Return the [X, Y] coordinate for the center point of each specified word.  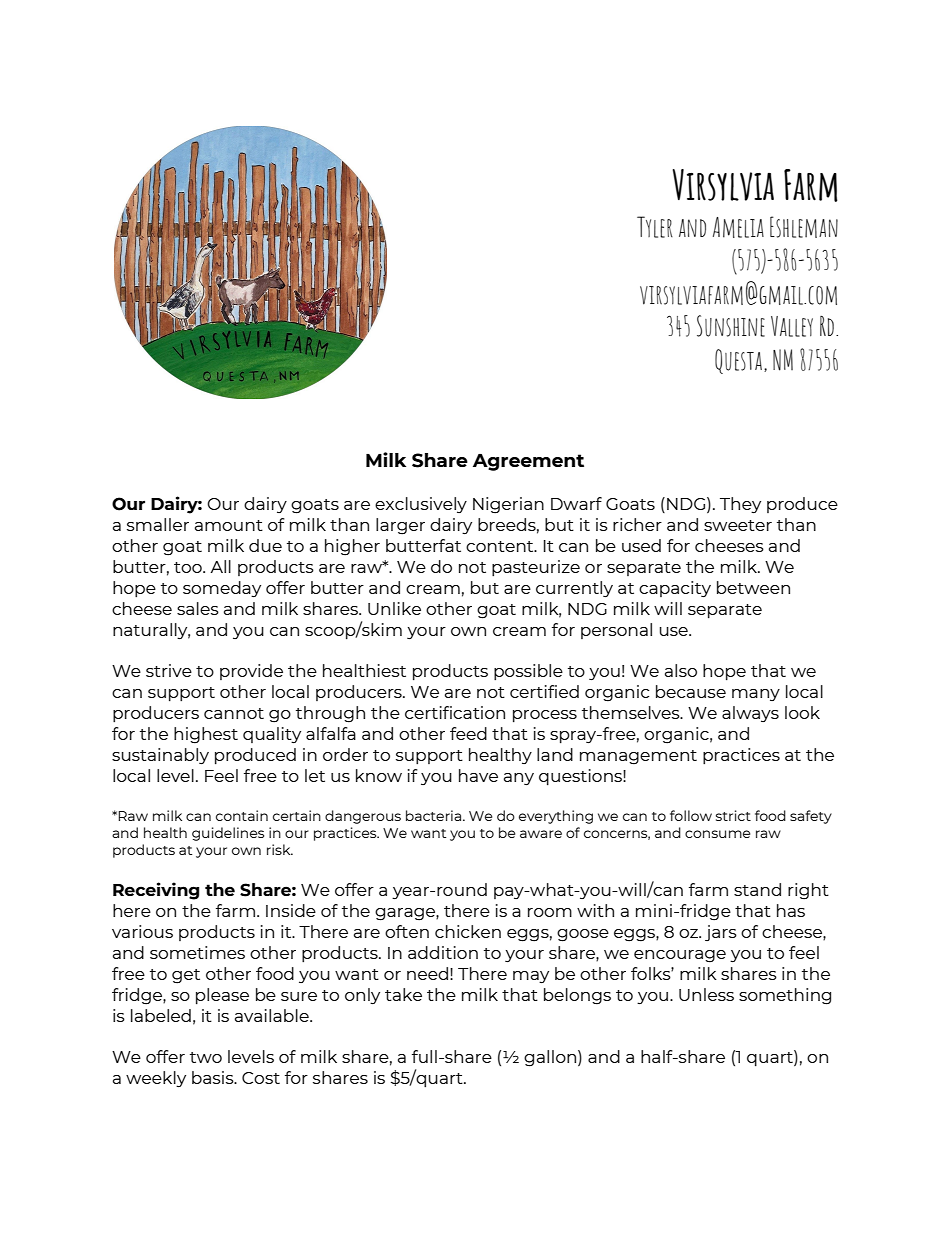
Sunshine [731, 326]
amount [229, 525]
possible [528, 672]
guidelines [228, 834]
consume [717, 834]
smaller [158, 524]
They [740, 505]
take [403, 994]
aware [541, 834]
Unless [706, 994]
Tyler [655, 227]
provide [251, 672]
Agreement [528, 462]
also [681, 670]
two [206, 1057]
